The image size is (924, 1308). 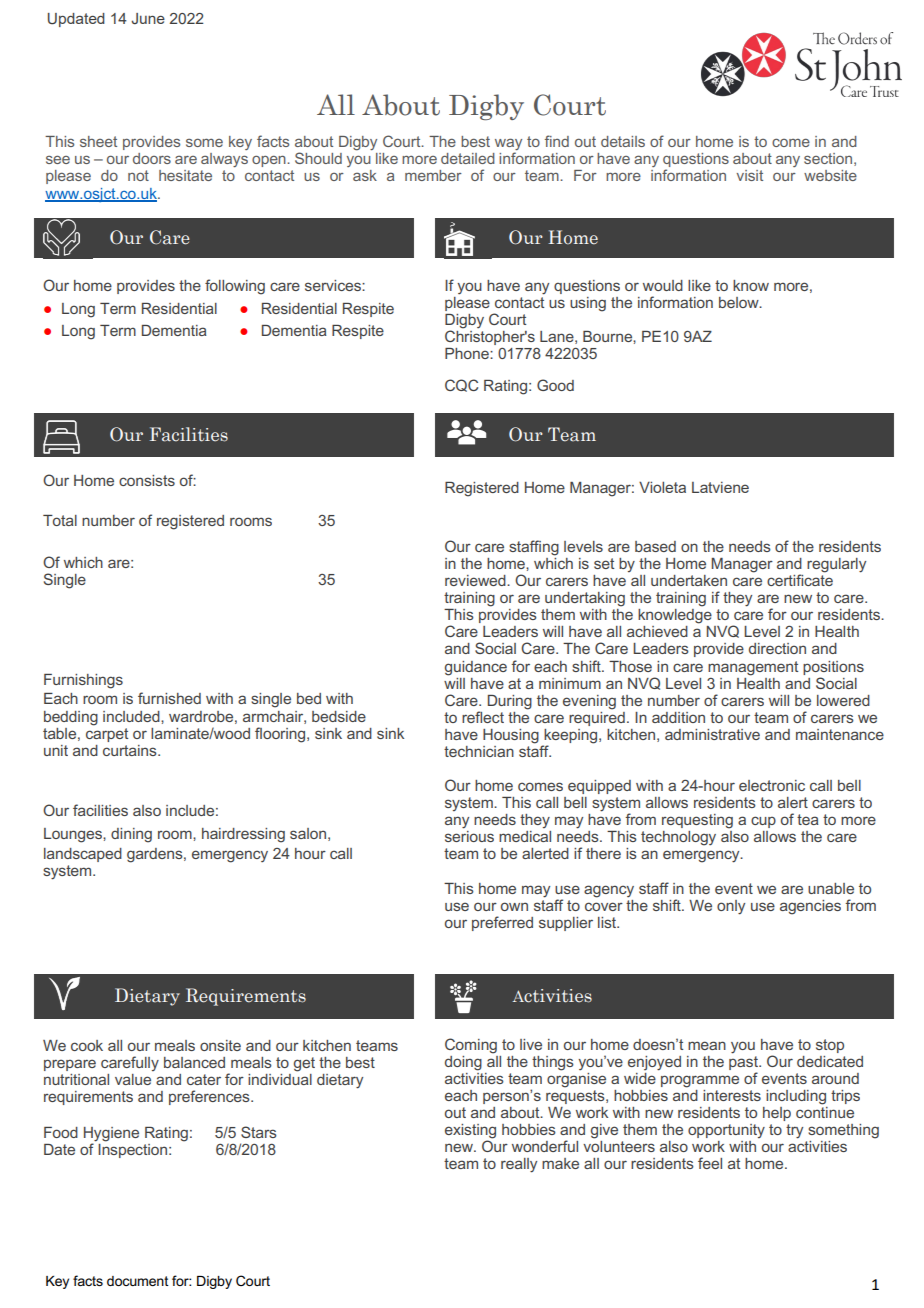 What do you see at coordinates (169, 698) in the document?
I see `furnished` at bounding box center [169, 698].
